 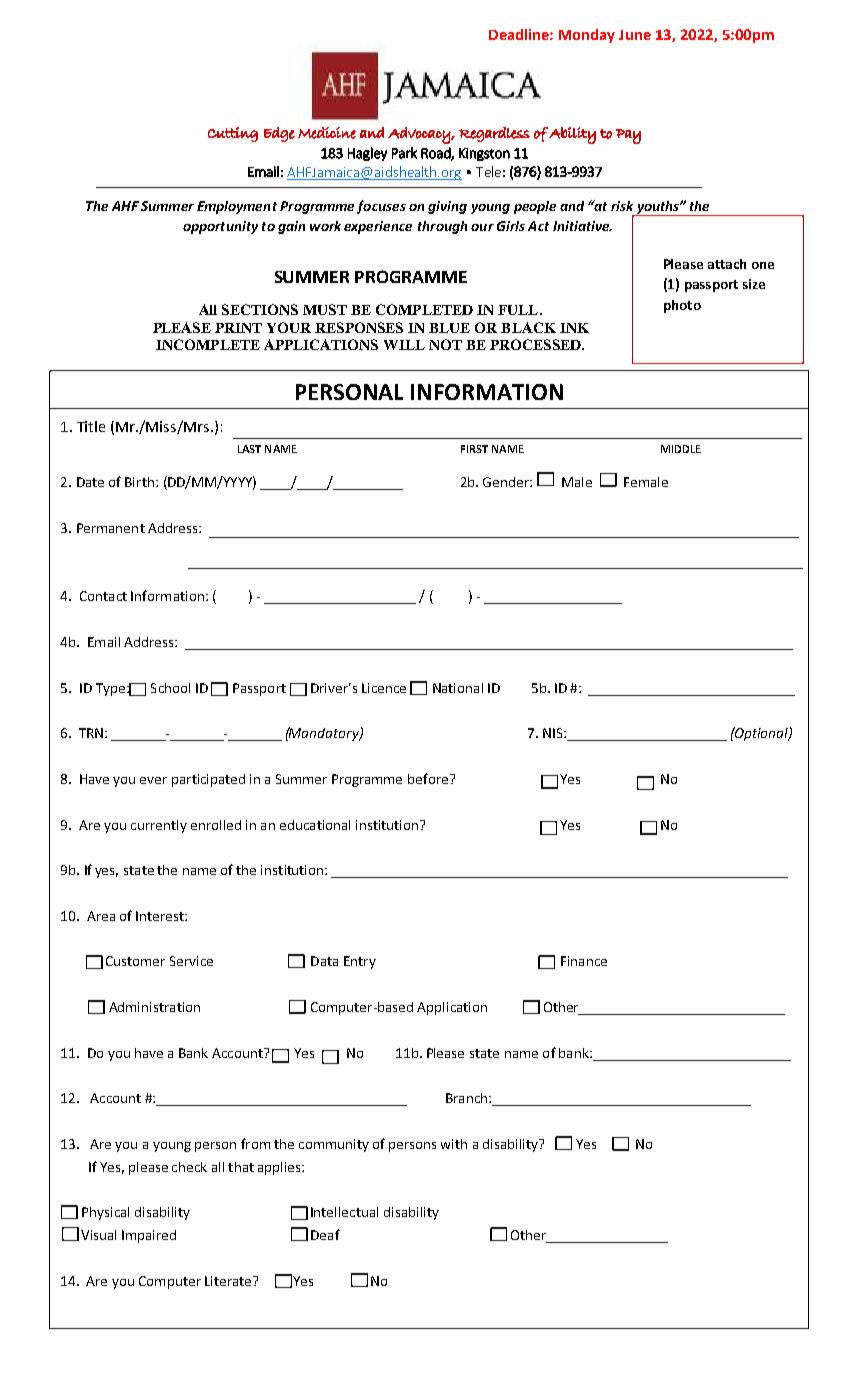 What do you see at coordinates (445, 344) in the screenshot?
I see `NOT` at bounding box center [445, 344].
